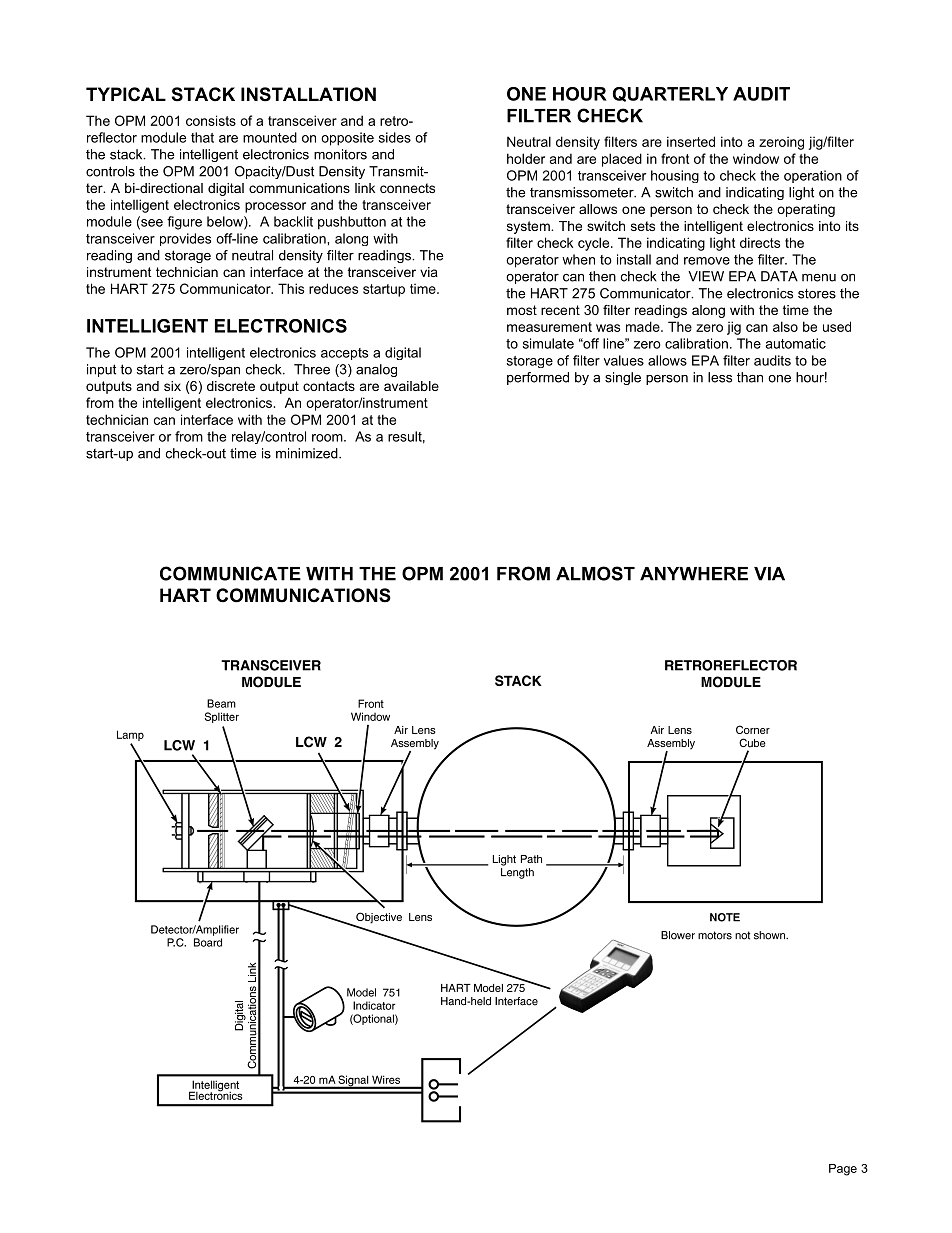 The height and width of the screenshot is (1233, 952). What do you see at coordinates (526, 158) in the screenshot?
I see `holder` at bounding box center [526, 158].
